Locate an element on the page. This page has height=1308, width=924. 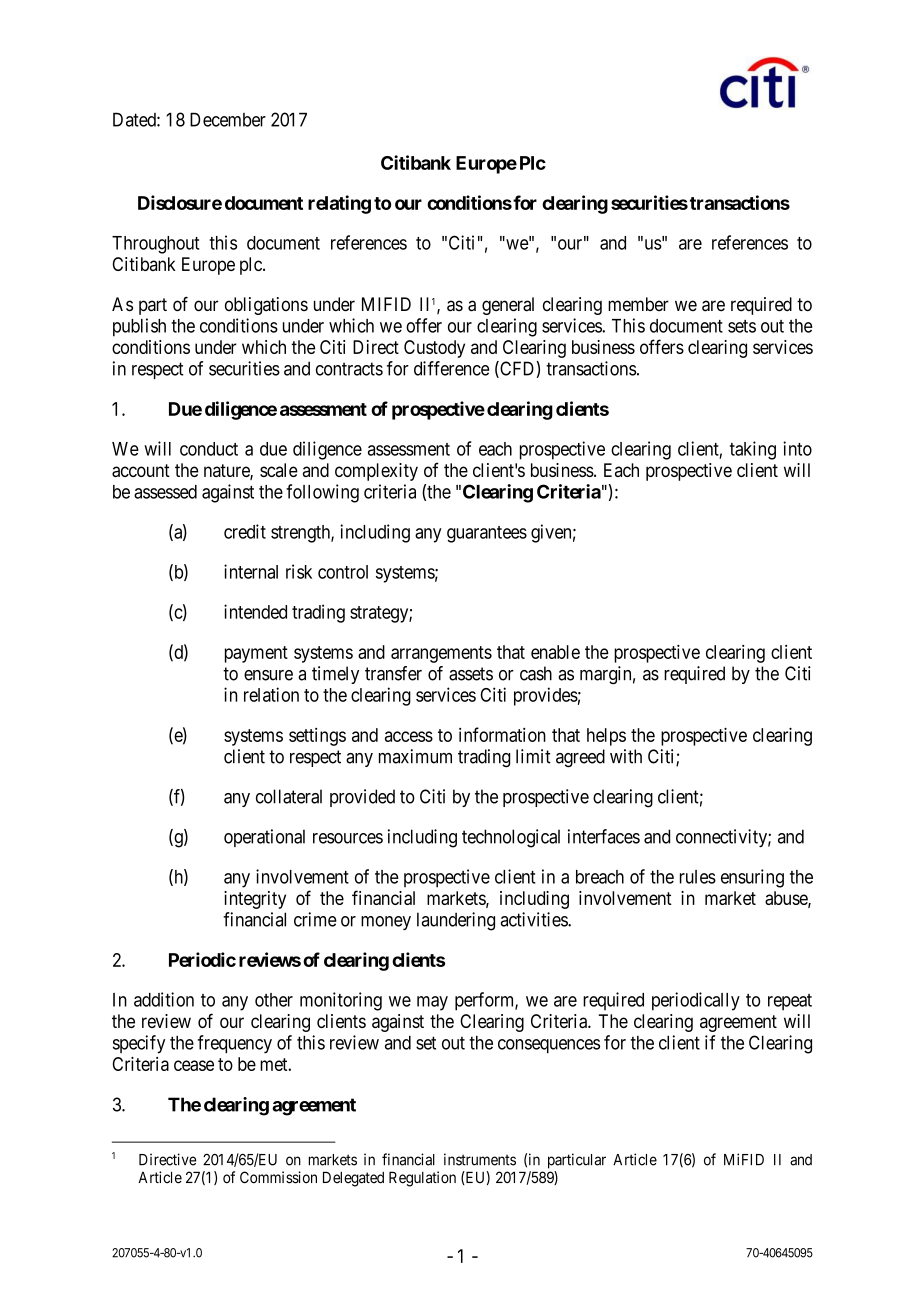
activities is located at coordinates (535, 919).
